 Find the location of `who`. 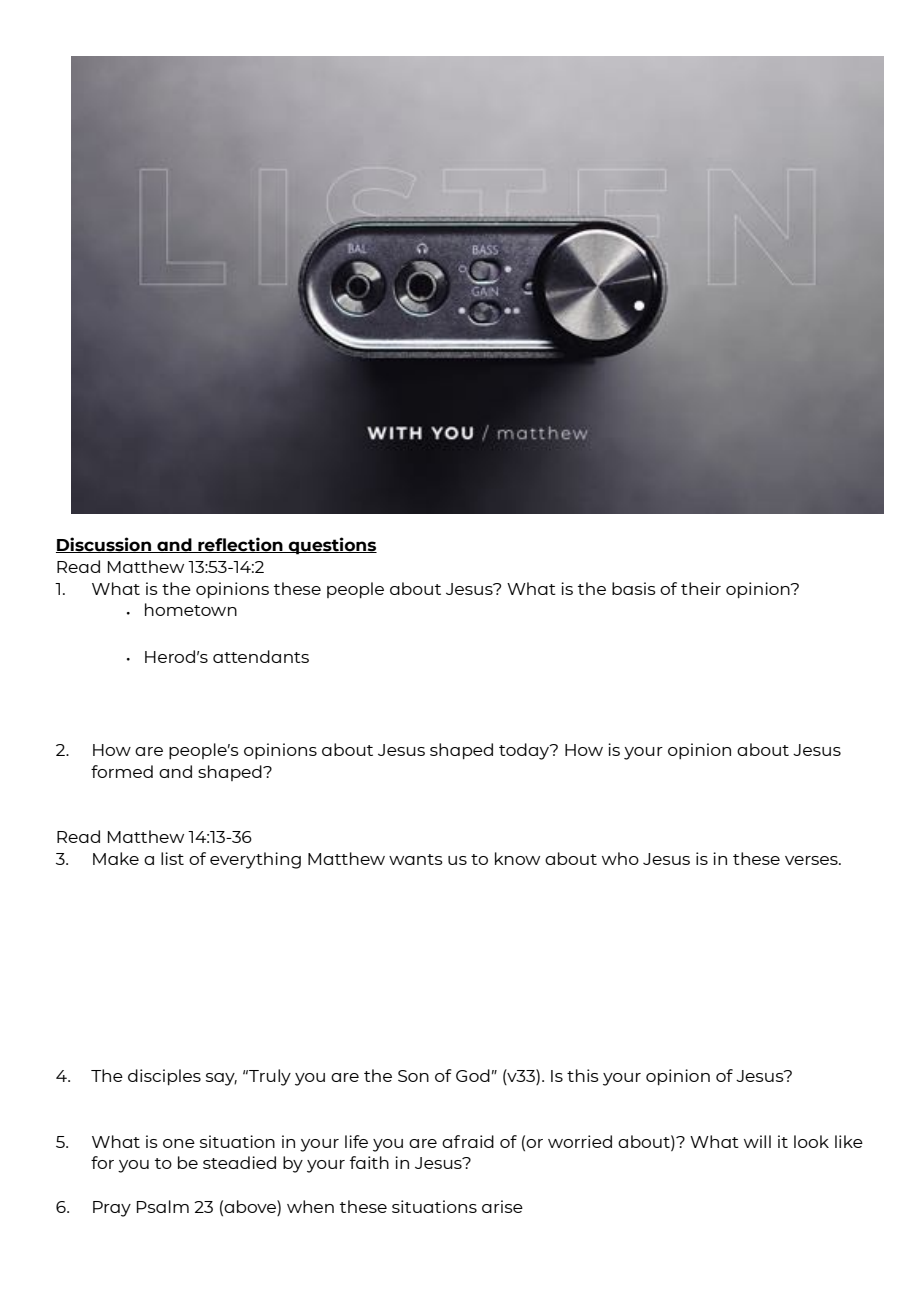

who is located at coordinates (620, 858).
